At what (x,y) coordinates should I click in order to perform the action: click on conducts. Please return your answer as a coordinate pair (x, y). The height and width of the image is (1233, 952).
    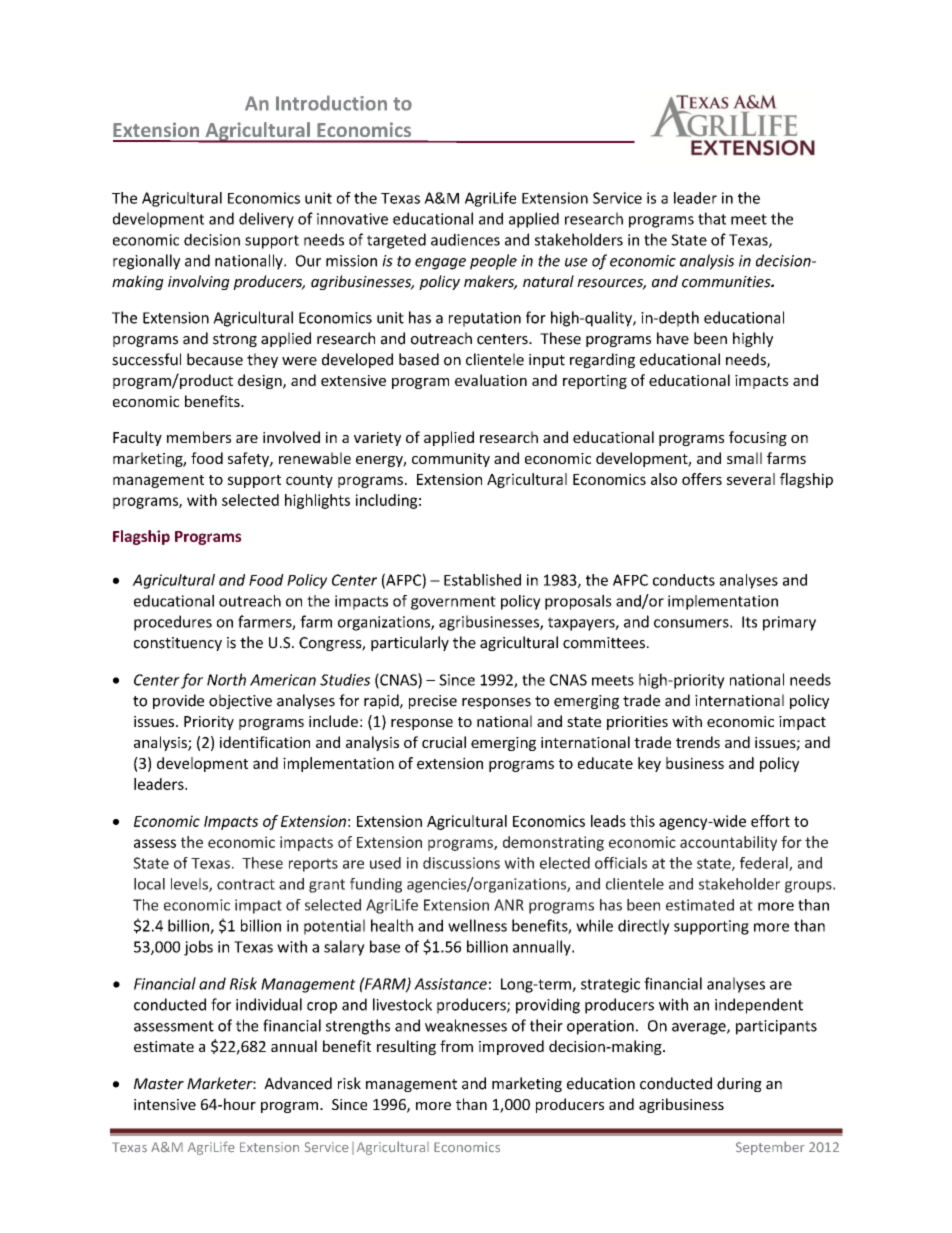
    Looking at the image, I should click on (684, 580).
